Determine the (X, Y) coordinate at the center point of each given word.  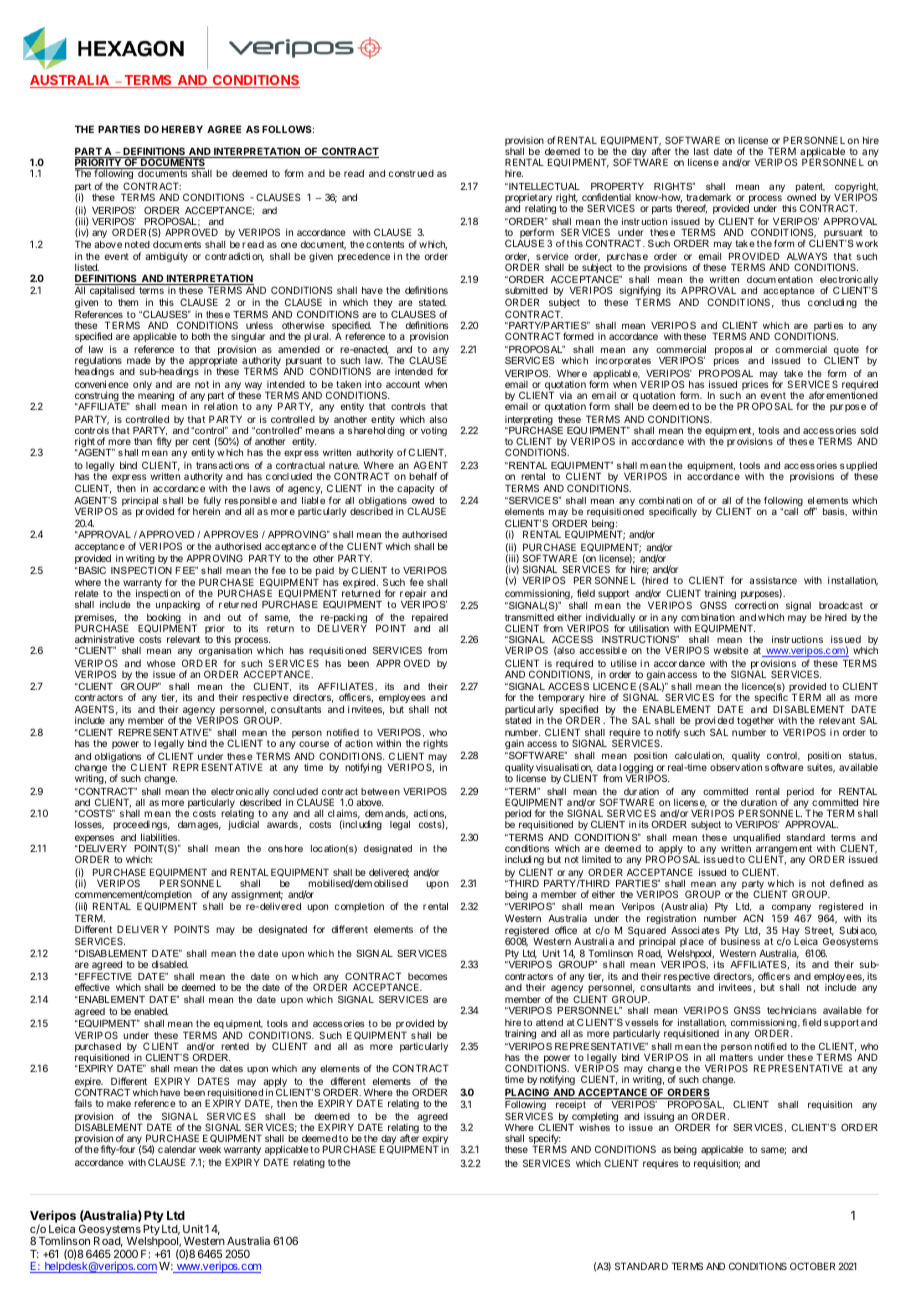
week (210, 1149)
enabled (151, 1011)
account (403, 384)
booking (164, 619)
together (755, 721)
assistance (773, 580)
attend (549, 1022)
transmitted (529, 617)
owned (801, 197)
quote (846, 352)
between (380, 791)
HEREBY (182, 129)
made (139, 360)
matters (736, 1057)
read (354, 173)
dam (187, 824)
